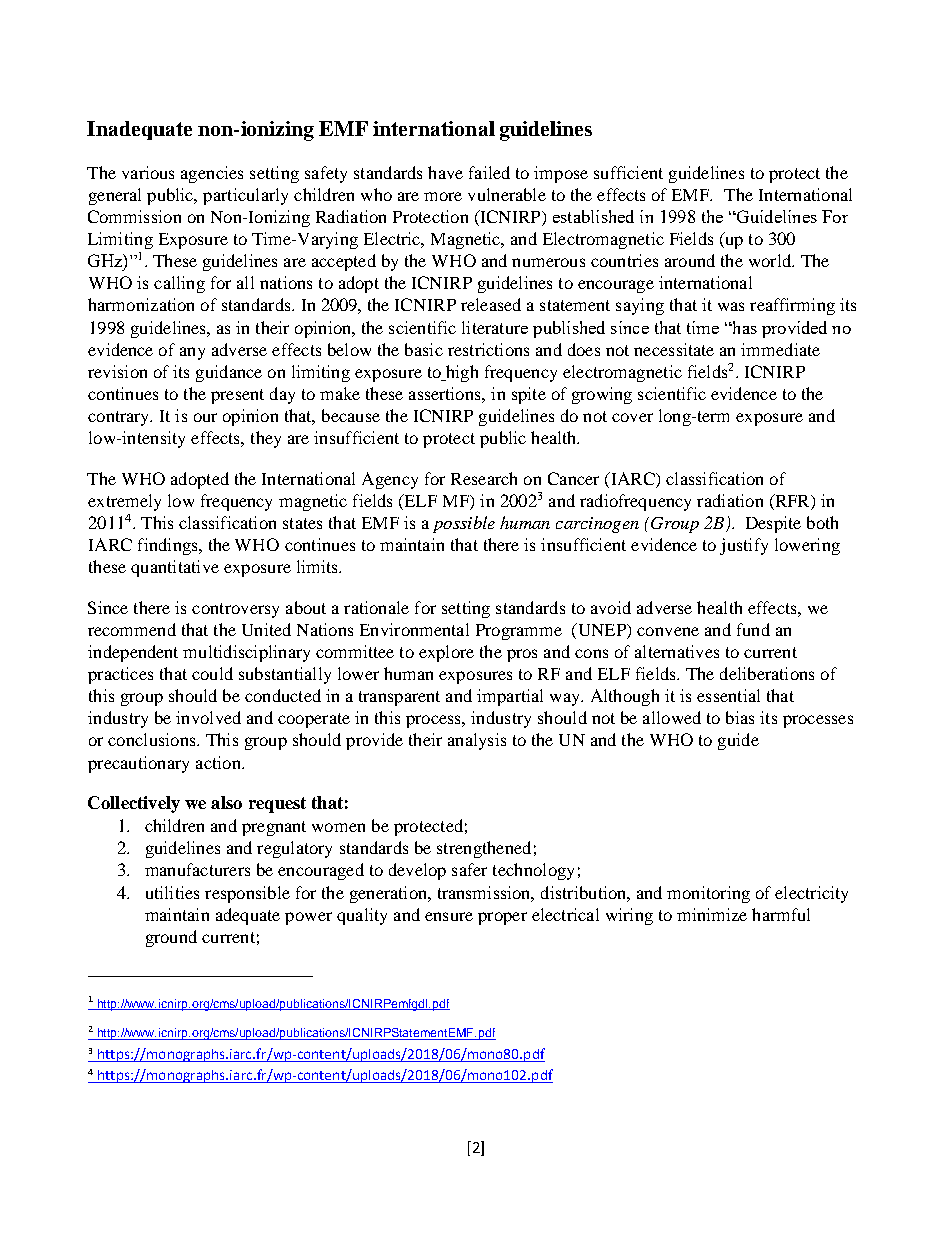 Image resolution: width=952 pixels, height=1233 pixels. I want to click on could, so click(212, 673).
